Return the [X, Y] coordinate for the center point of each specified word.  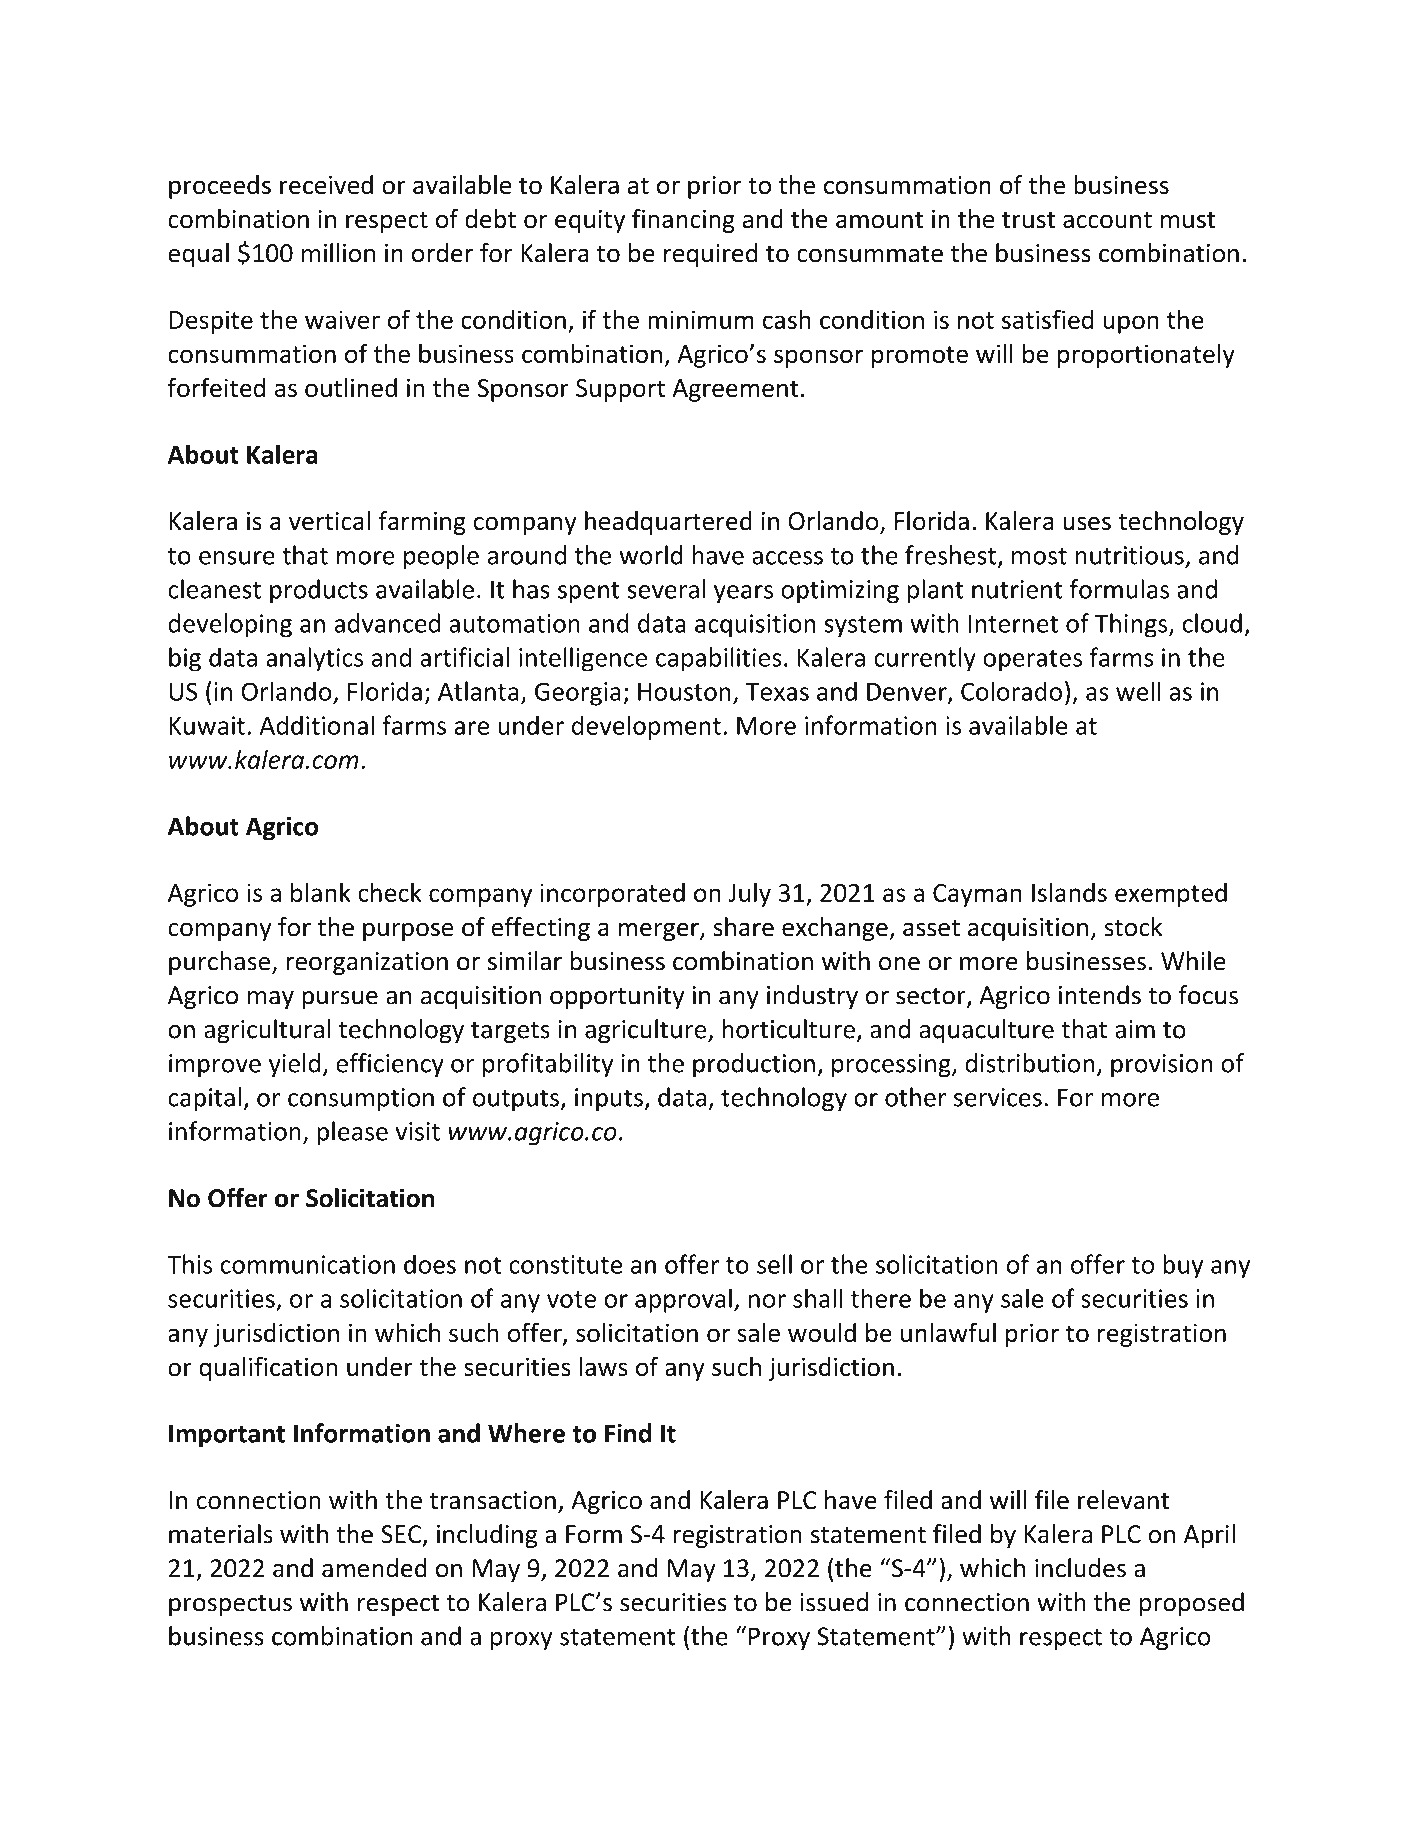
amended [374, 1568]
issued [834, 1602]
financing [683, 221]
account [1107, 220]
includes [1080, 1568]
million [338, 253]
